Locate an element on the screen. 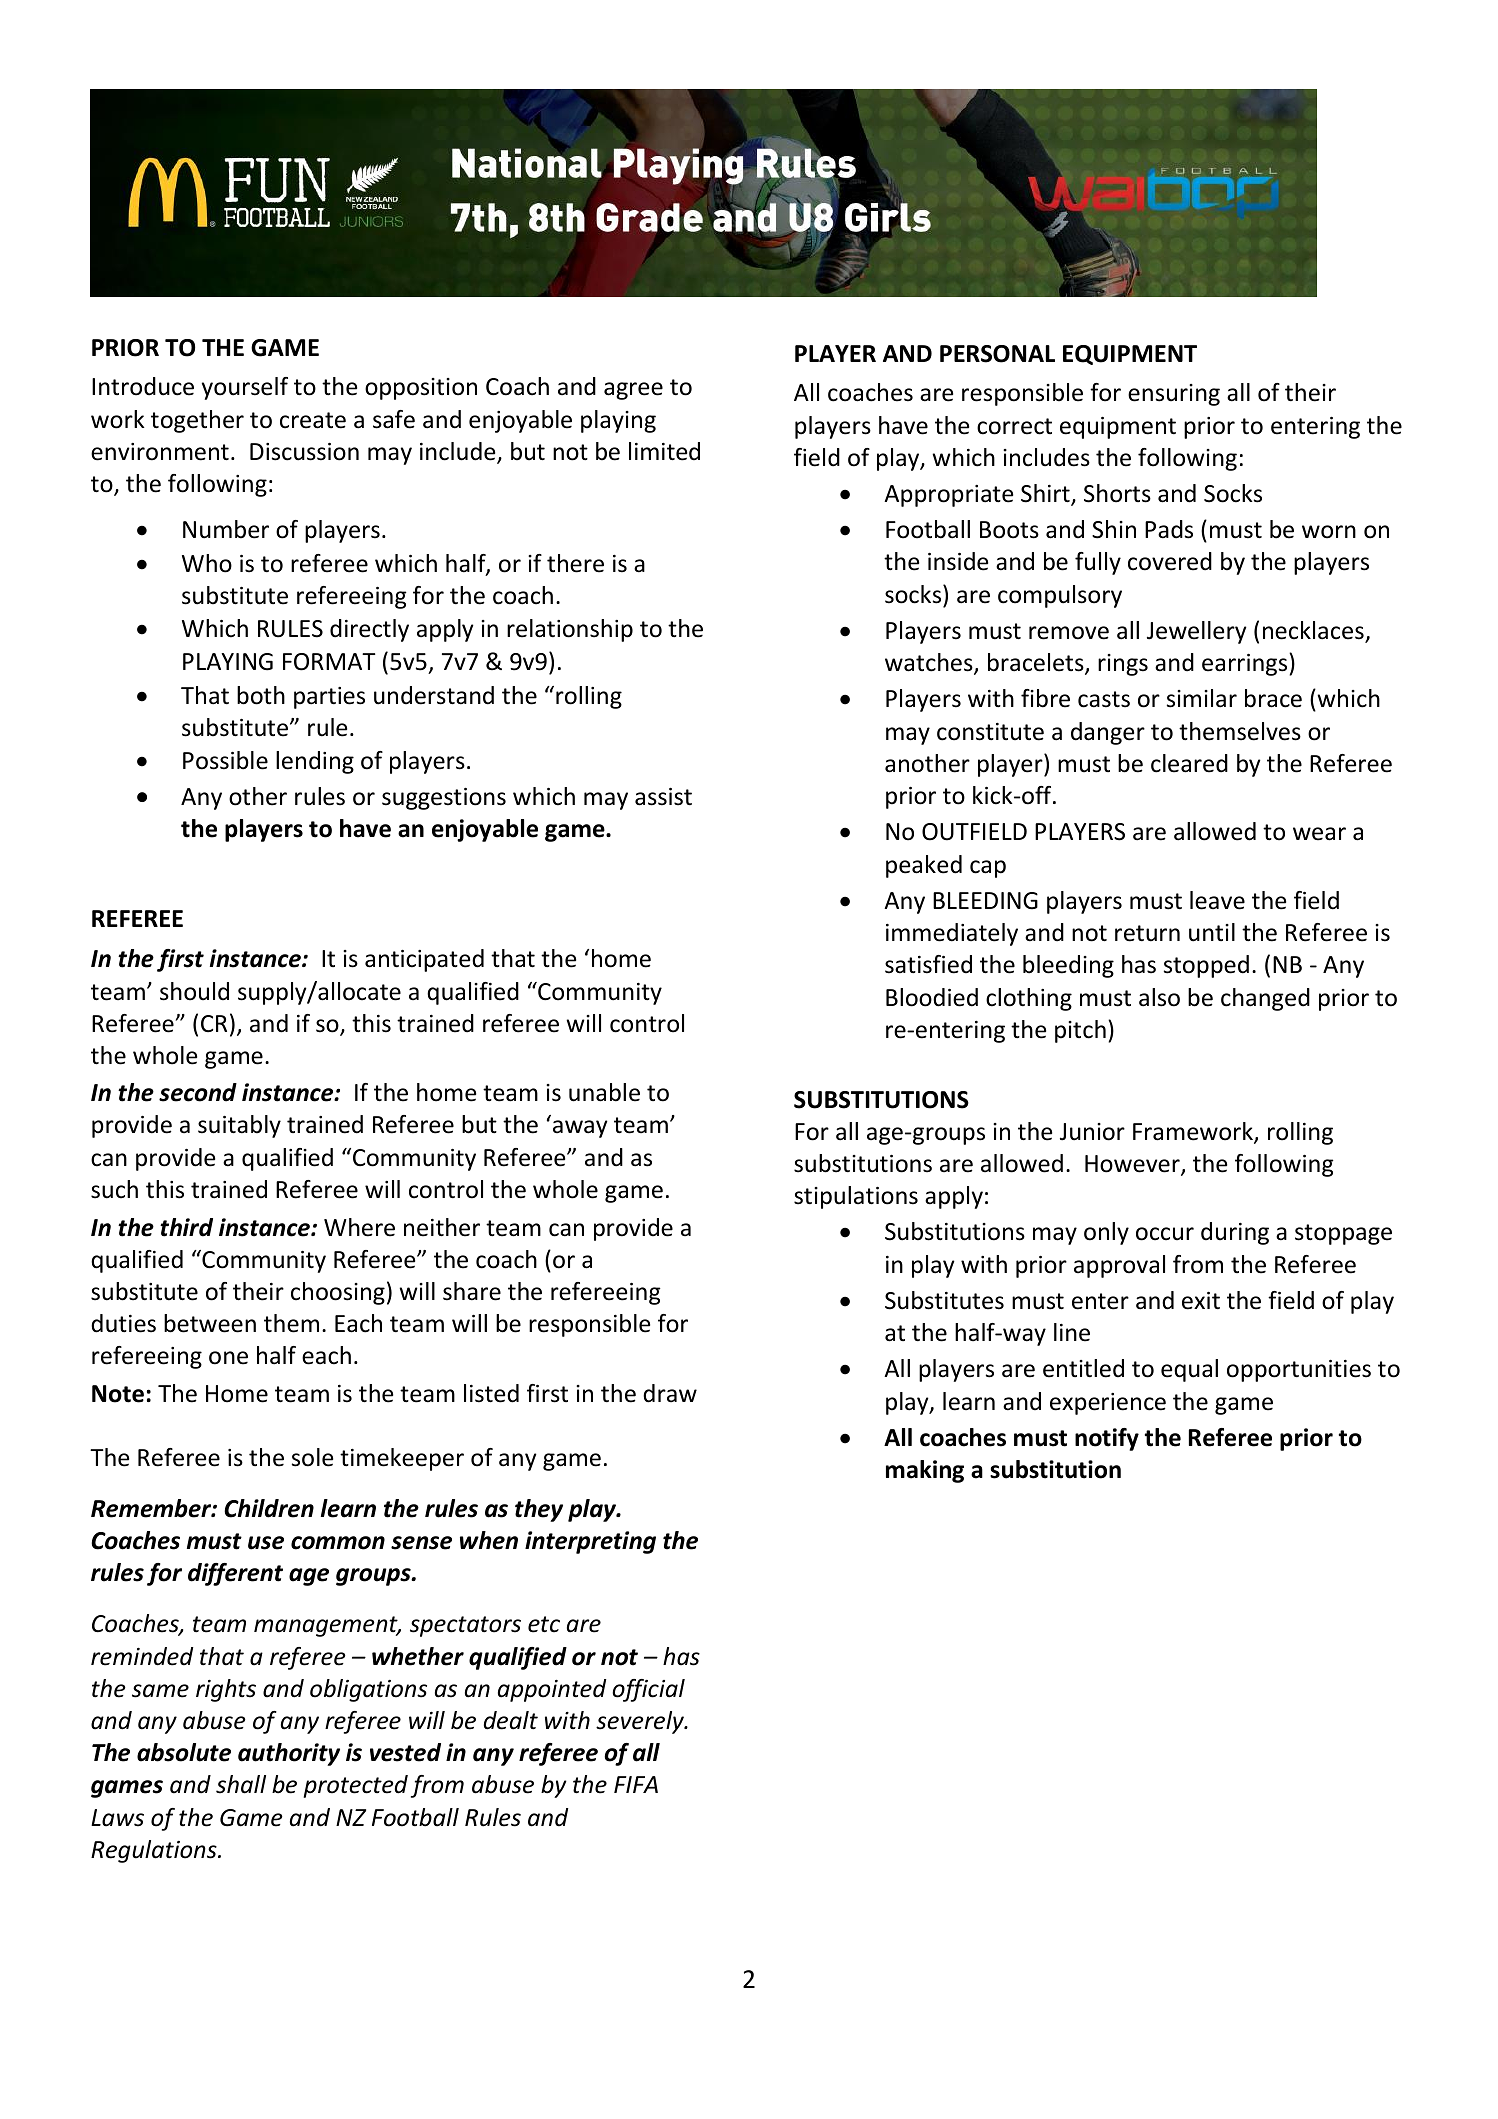 Image resolution: width=1498 pixels, height=2119 pixels. ensuring is located at coordinates (1174, 395).
